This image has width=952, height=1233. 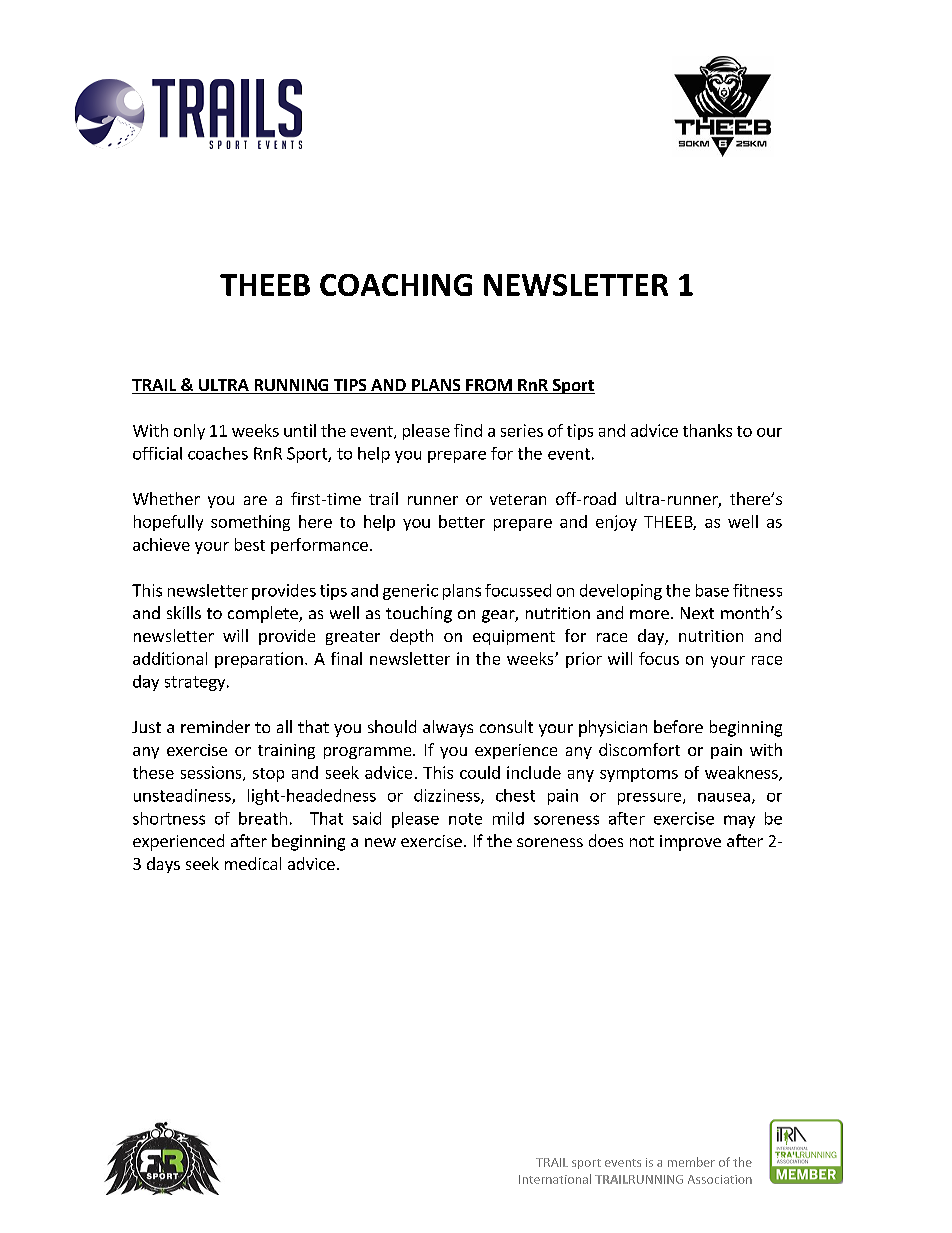 What do you see at coordinates (184, 612) in the image?
I see `skills` at bounding box center [184, 612].
